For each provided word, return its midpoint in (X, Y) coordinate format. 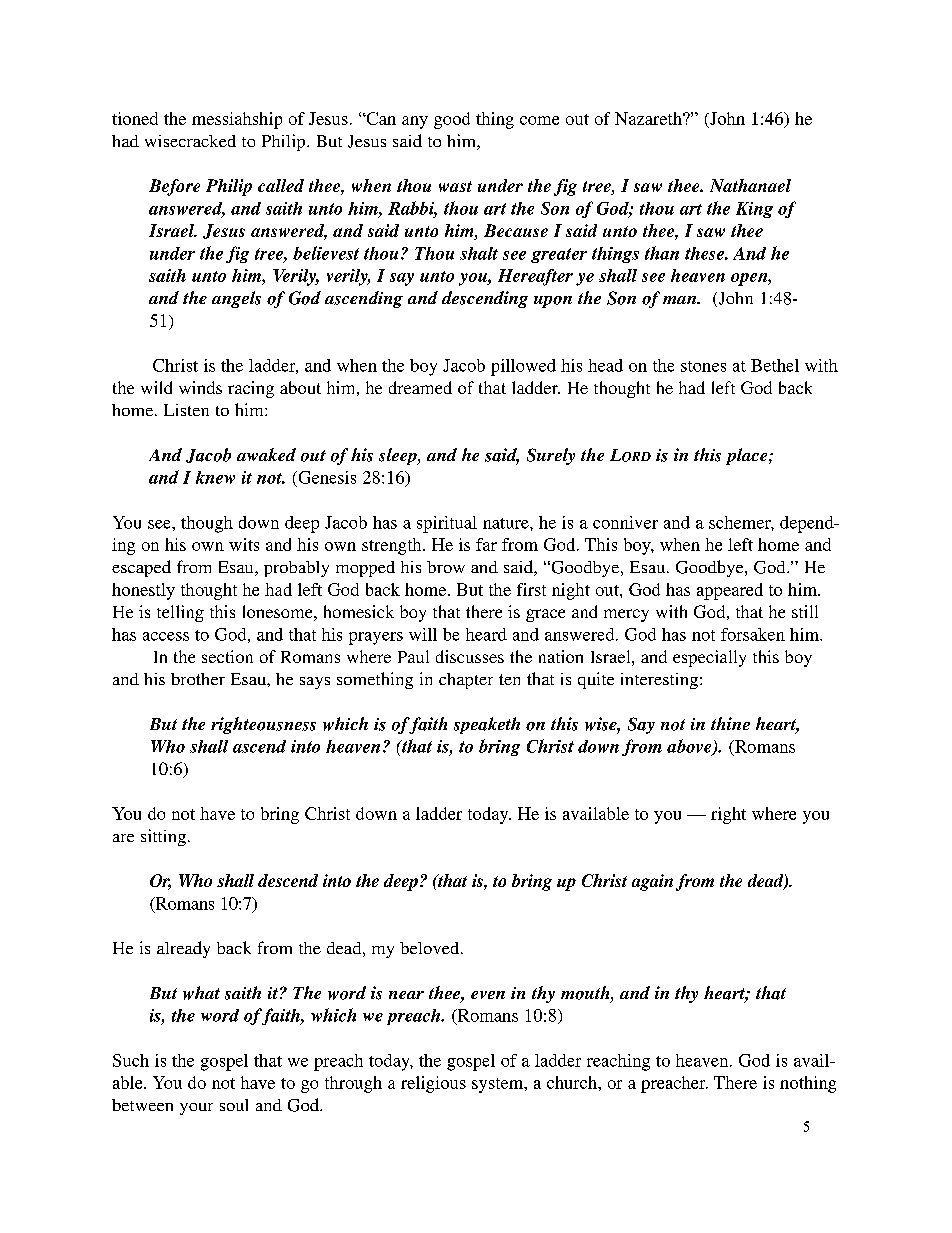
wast (455, 186)
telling (180, 613)
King (754, 210)
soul (234, 1105)
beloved (431, 948)
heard (486, 634)
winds (200, 387)
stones (703, 366)
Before (174, 187)
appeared (730, 591)
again (652, 882)
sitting (163, 837)
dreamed (420, 387)
